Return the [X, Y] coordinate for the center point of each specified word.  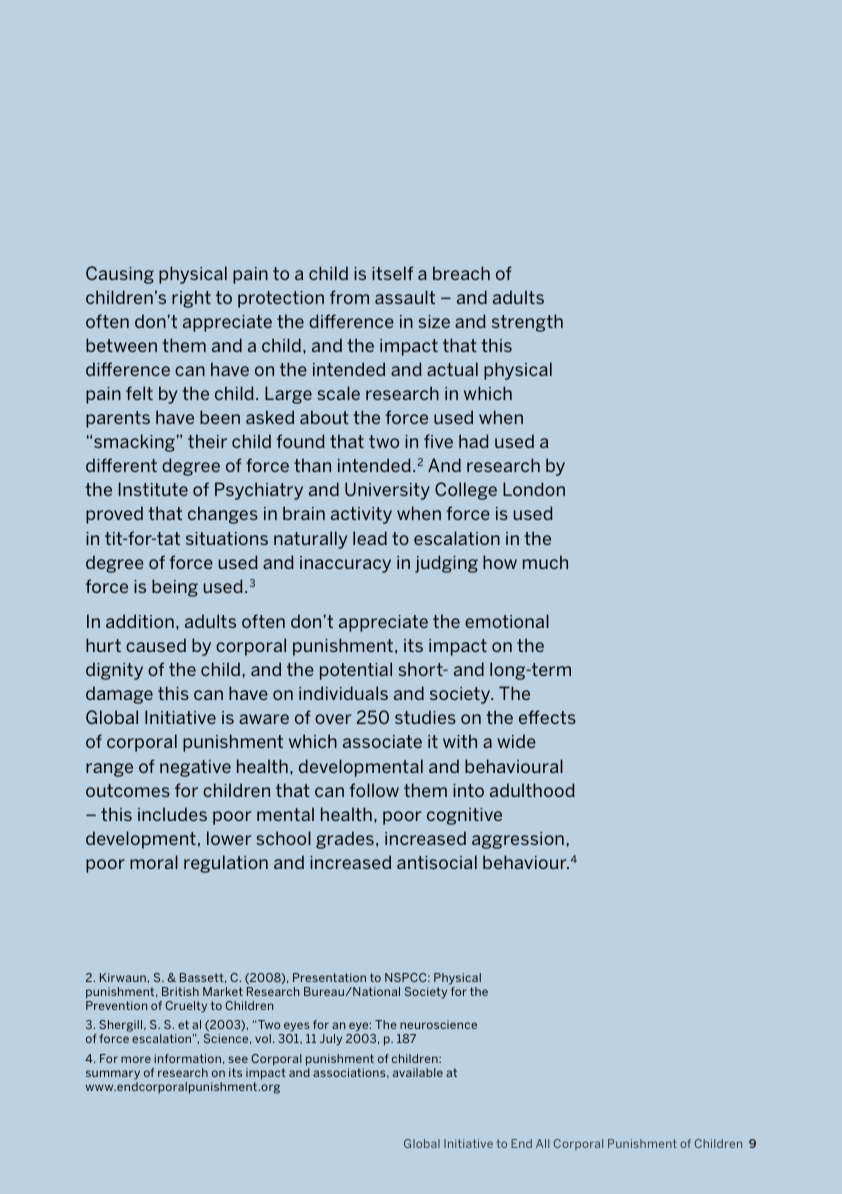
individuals [343, 693]
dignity [114, 671]
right [191, 299]
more [136, 1059]
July [331, 1040]
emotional [507, 621]
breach [461, 273]
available [418, 1072]
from [349, 297]
